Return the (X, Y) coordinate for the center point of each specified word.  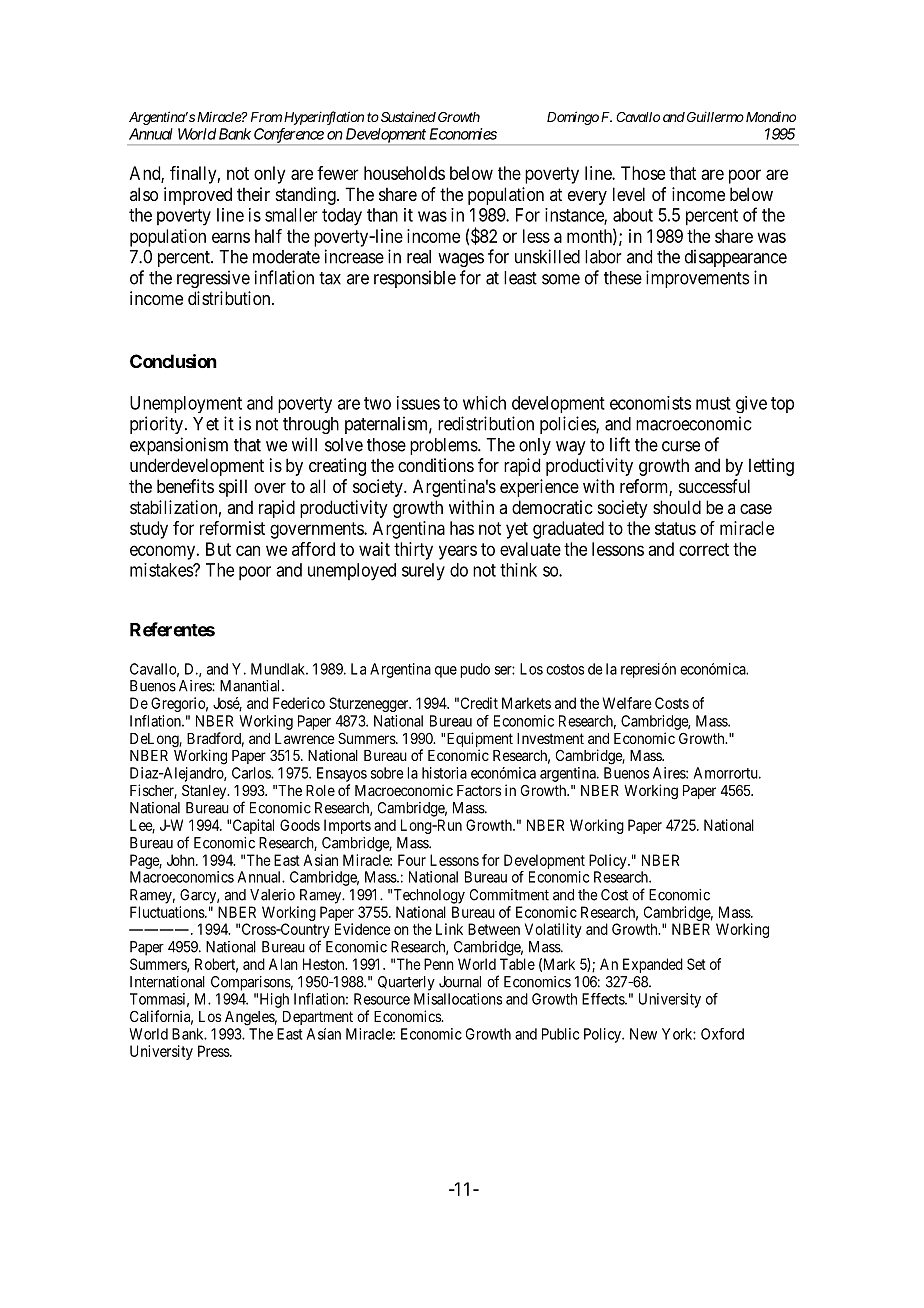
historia (444, 773)
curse (681, 446)
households (404, 173)
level (629, 194)
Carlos (252, 773)
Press (214, 1051)
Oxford (722, 1034)
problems (444, 446)
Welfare (627, 703)
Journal (460, 982)
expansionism (179, 446)
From (266, 117)
